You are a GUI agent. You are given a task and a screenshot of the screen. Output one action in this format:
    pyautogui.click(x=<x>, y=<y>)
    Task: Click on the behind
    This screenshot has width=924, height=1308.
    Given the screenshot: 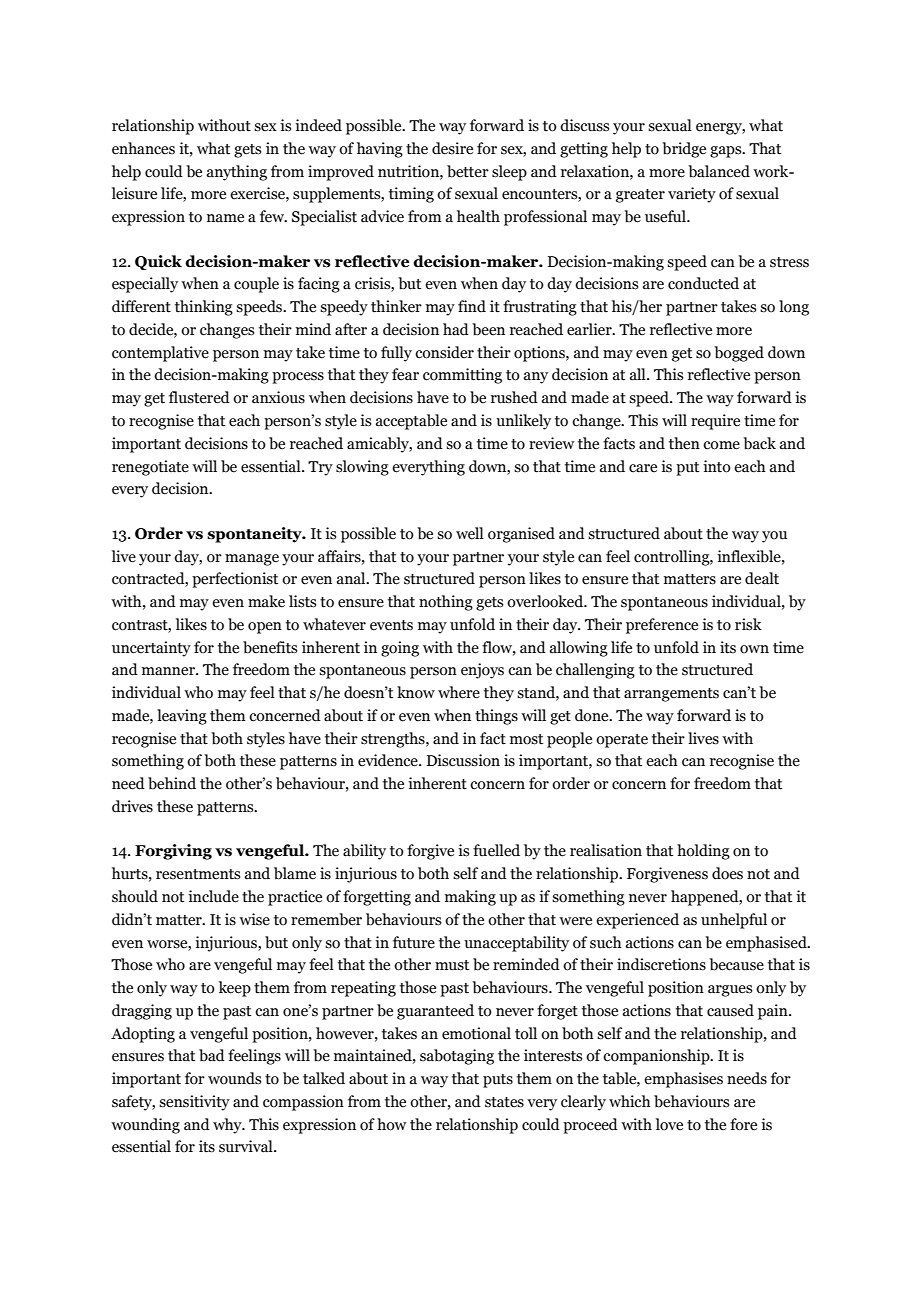 What is the action you would take?
    pyautogui.click(x=172, y=783)
